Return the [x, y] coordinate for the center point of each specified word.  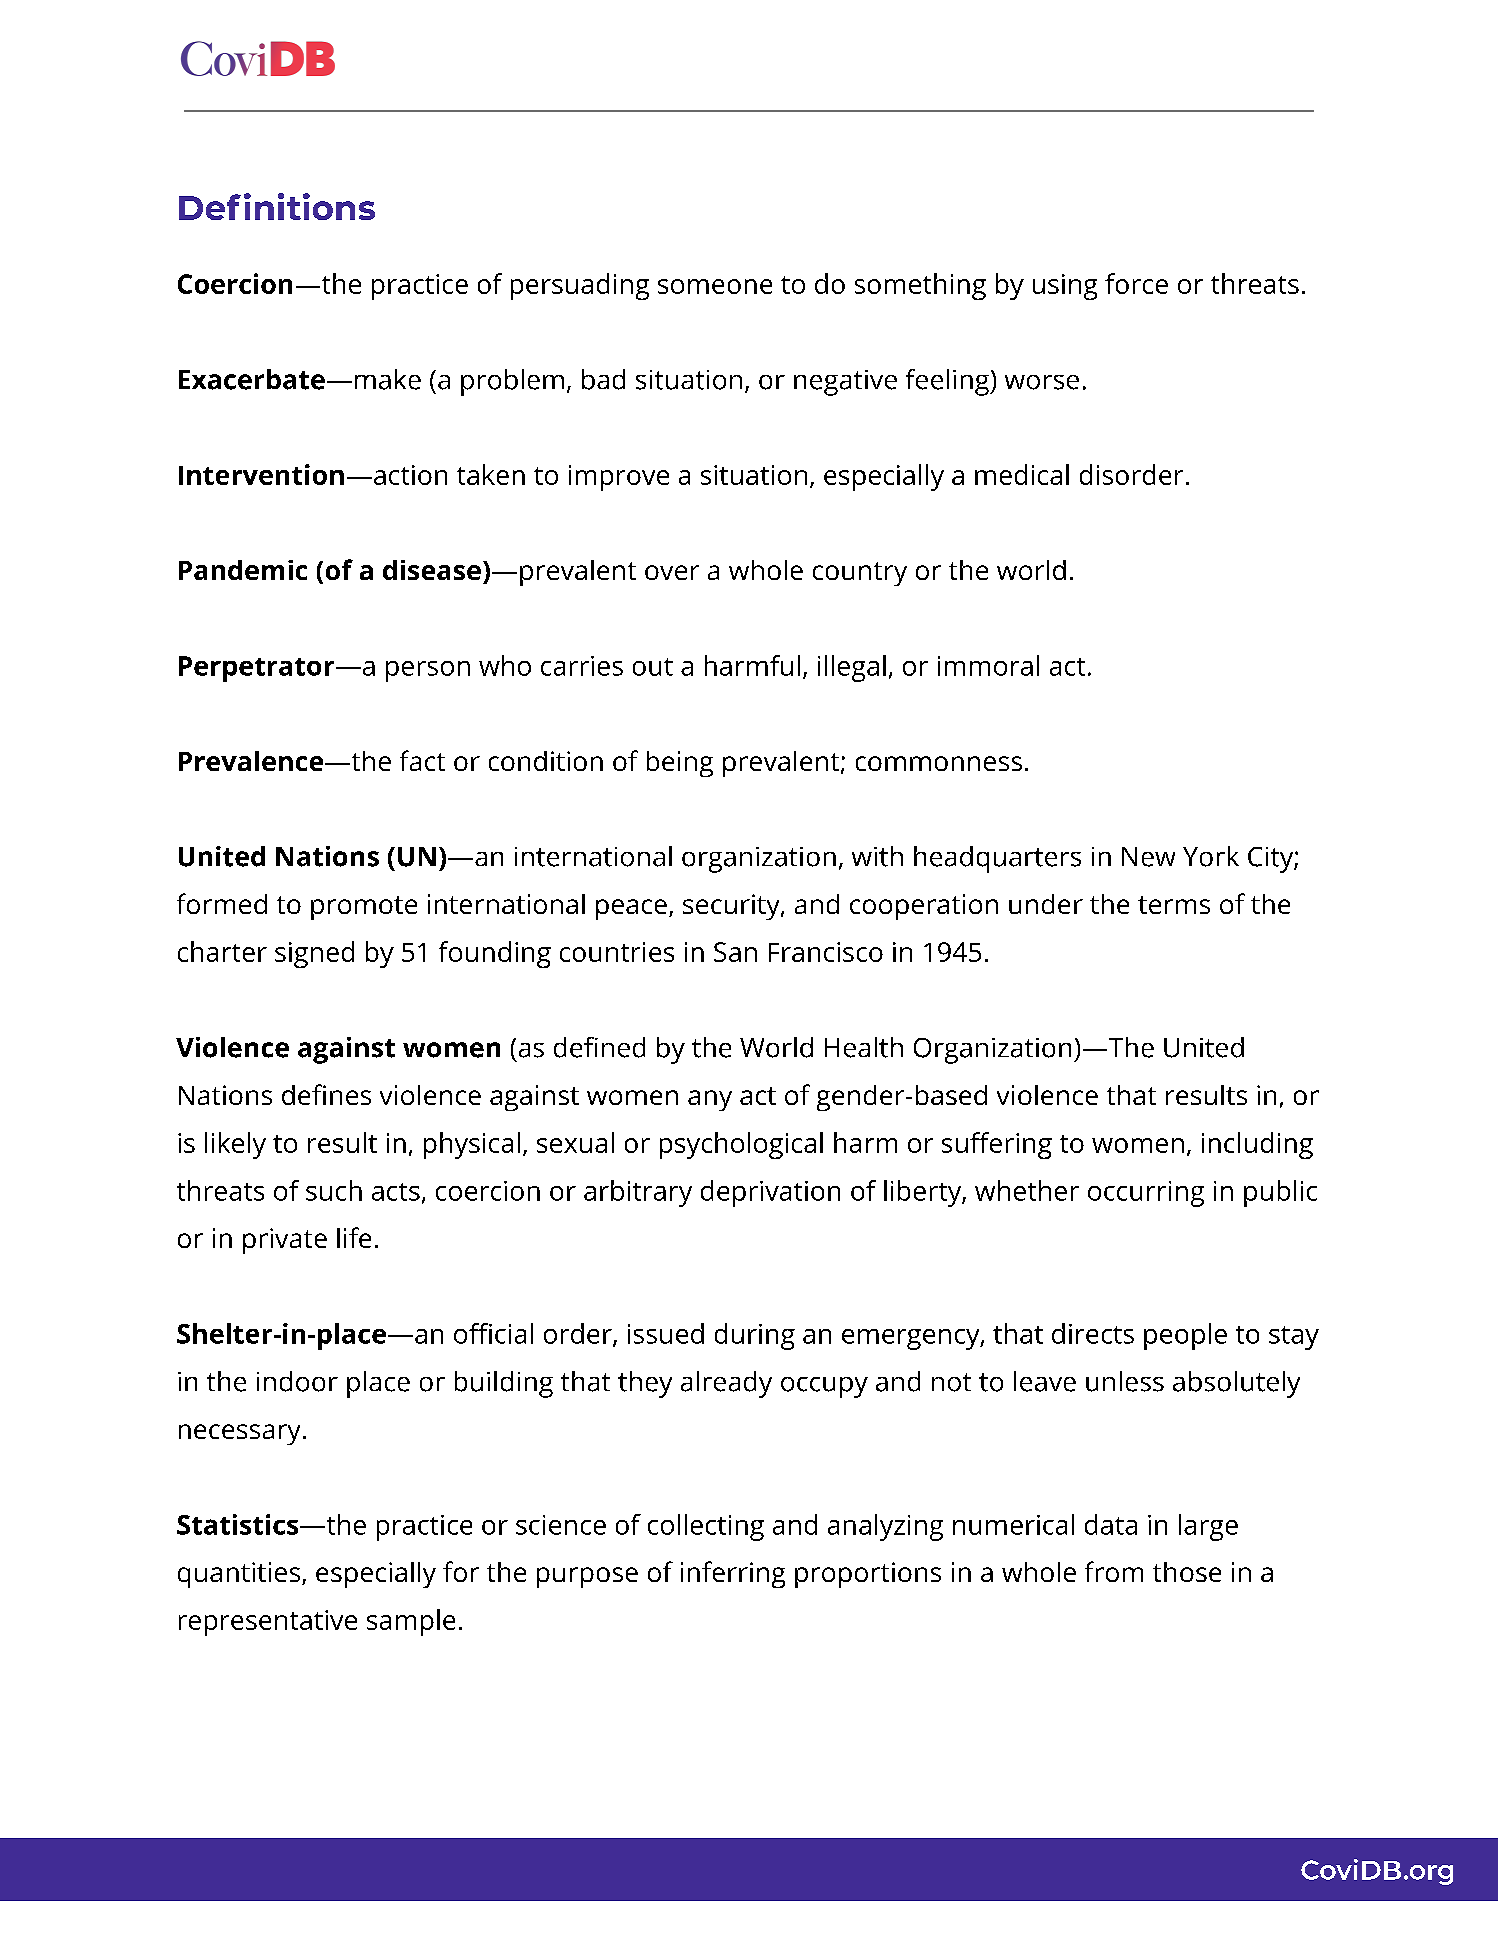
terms [1174, 905]
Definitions [277, 206]
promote [364, 908]
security [732, 907]
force [1136, 283]
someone [715, 286]
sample [411, 1622]
